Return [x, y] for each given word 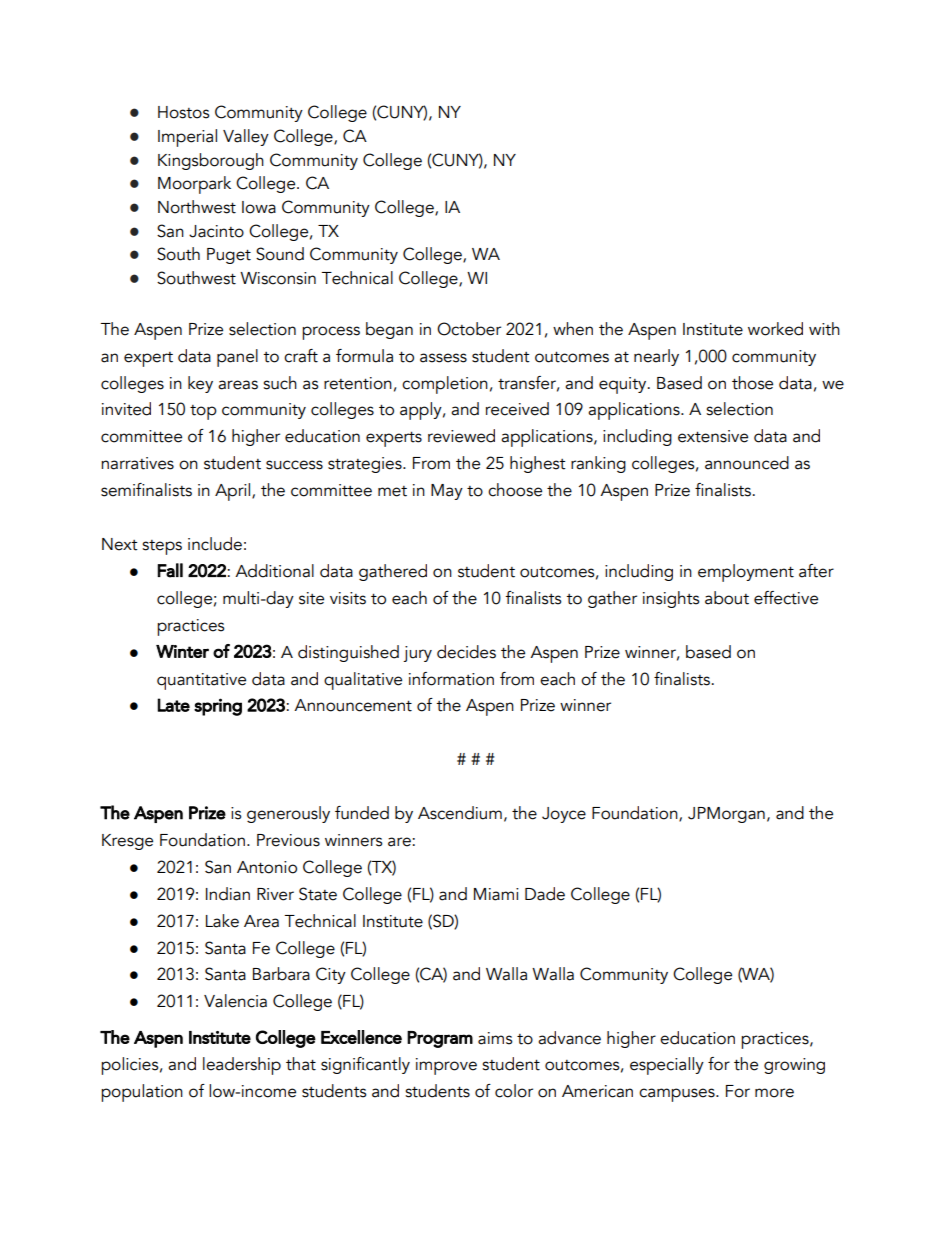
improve [446, 1066]
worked [775, 329]
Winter [182, 651]
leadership [242, 1066]
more [774, 1093]
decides [466, 652]
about [727, 598]
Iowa [259, 207]
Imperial [187, 138]
